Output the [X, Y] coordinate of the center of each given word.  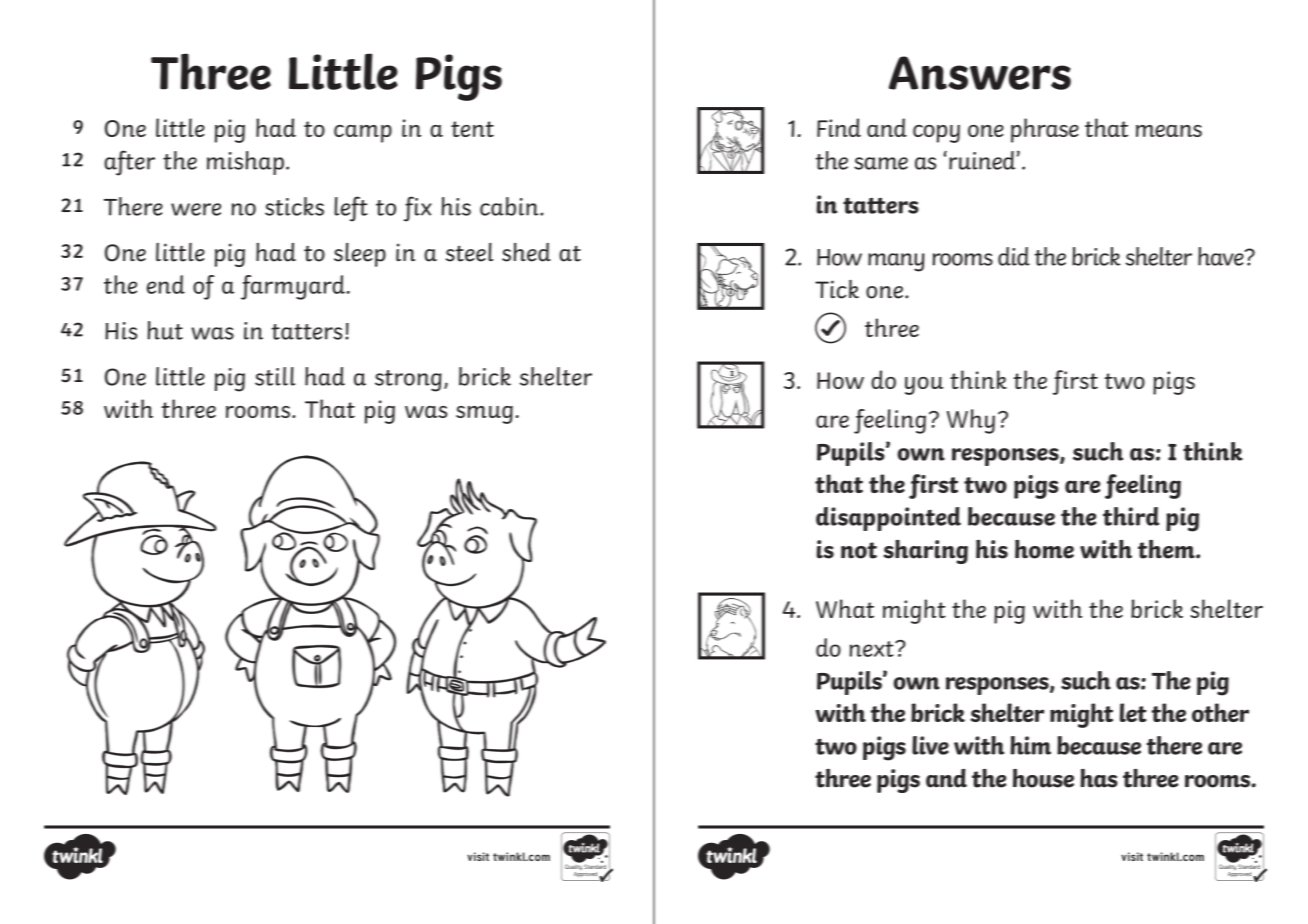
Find [839, 127]
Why [971, 421]
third [1131, 516]
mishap [245, 163]
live [930, 745]
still [275, 376]
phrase [1045, 130]
